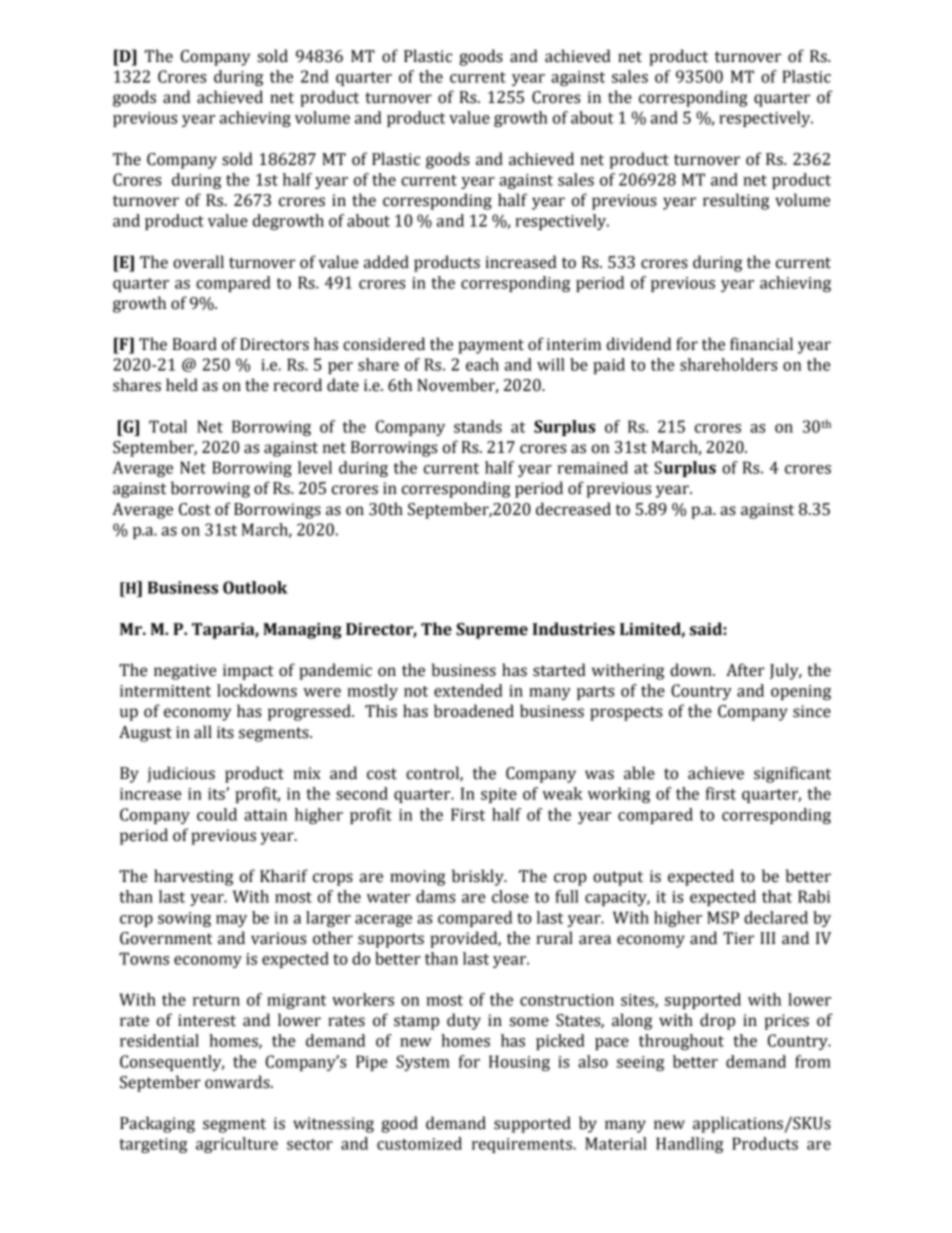 Image resolution: width=952 pixels, height=1233 pixels. I want to click on significant, so click(792, 774).
